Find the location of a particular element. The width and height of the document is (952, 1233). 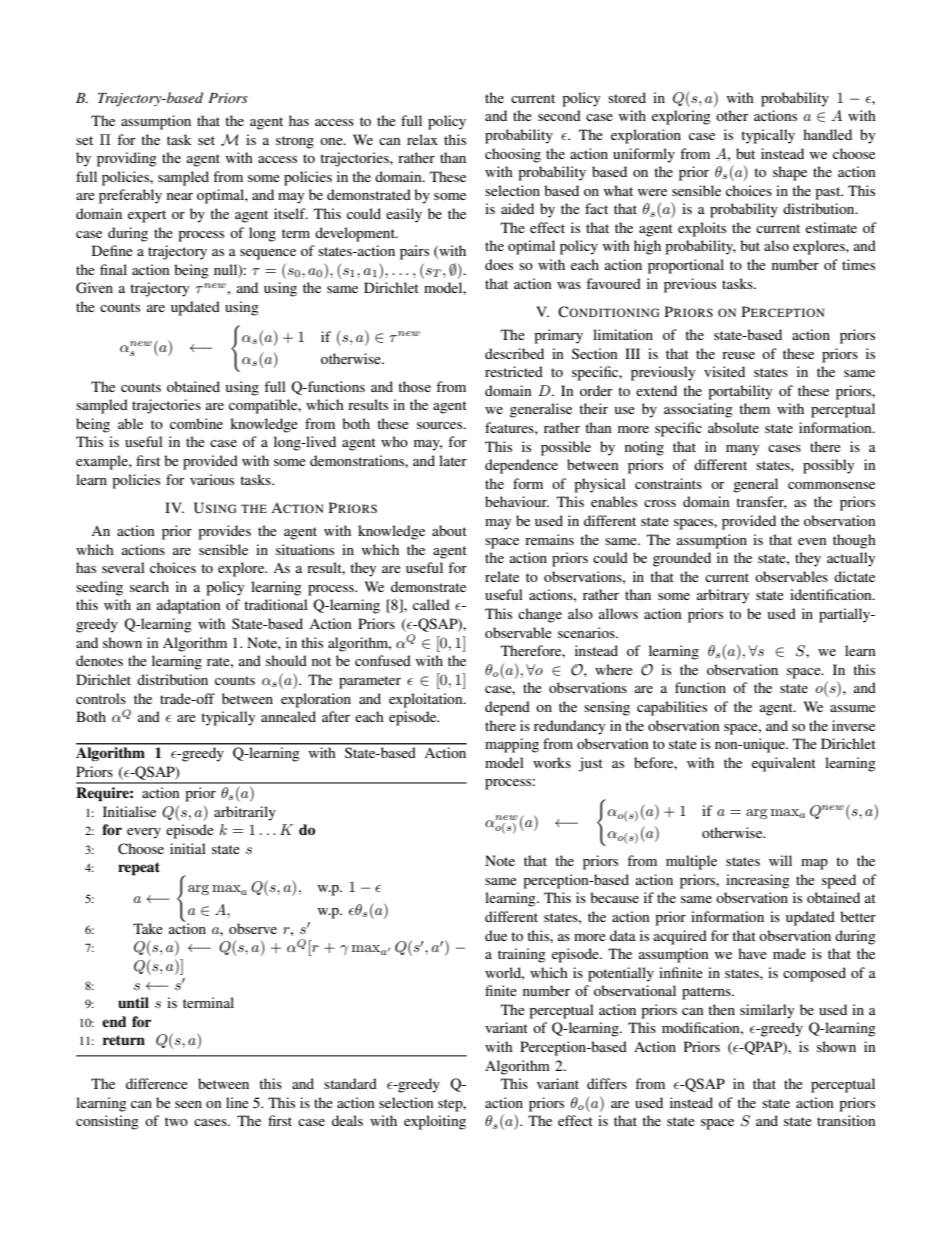

arbitrary is located at coordinates (723, 596).
